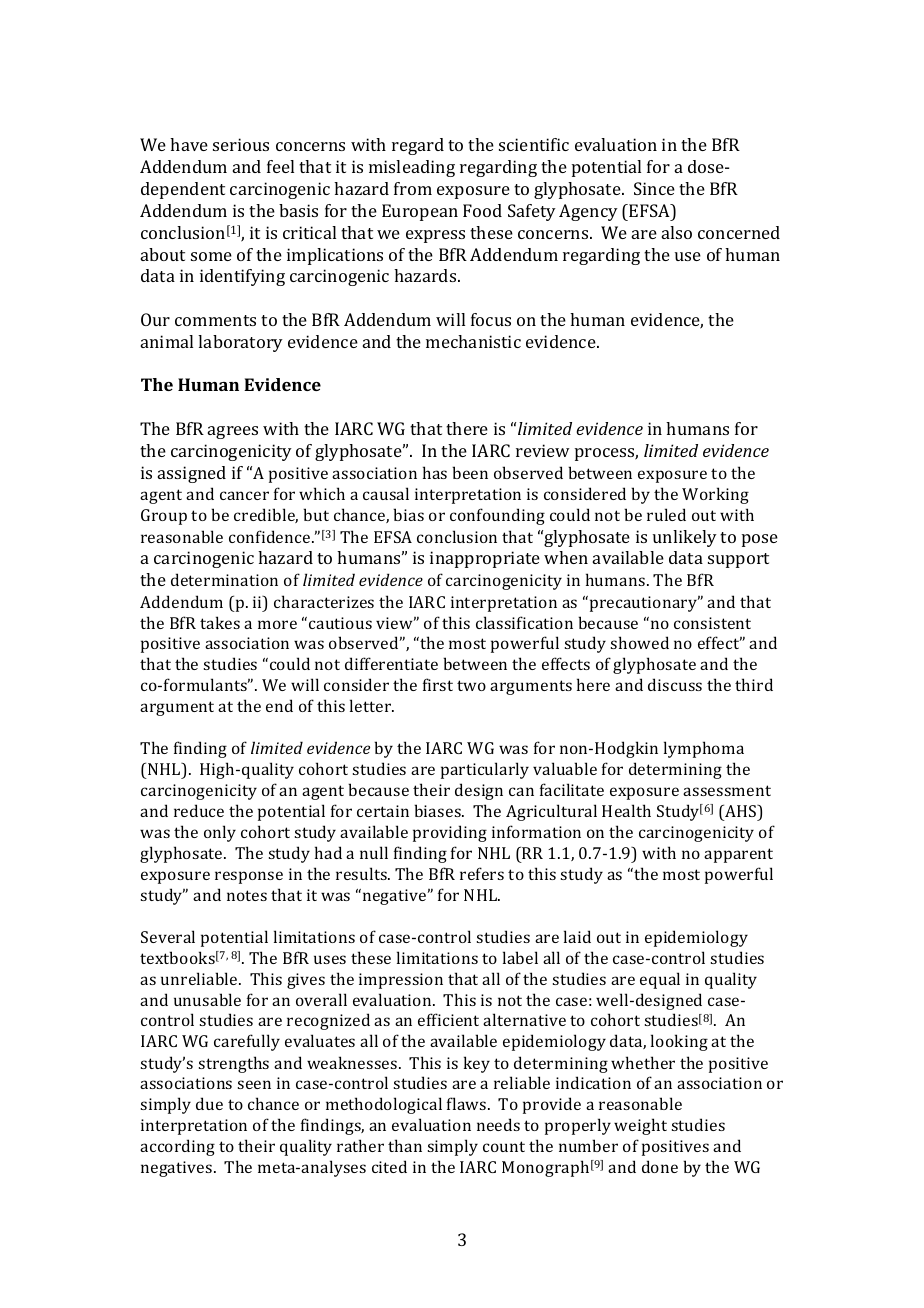 This screenshot has width=924, height=1308. I want to click on serious, so click(241, 144).
